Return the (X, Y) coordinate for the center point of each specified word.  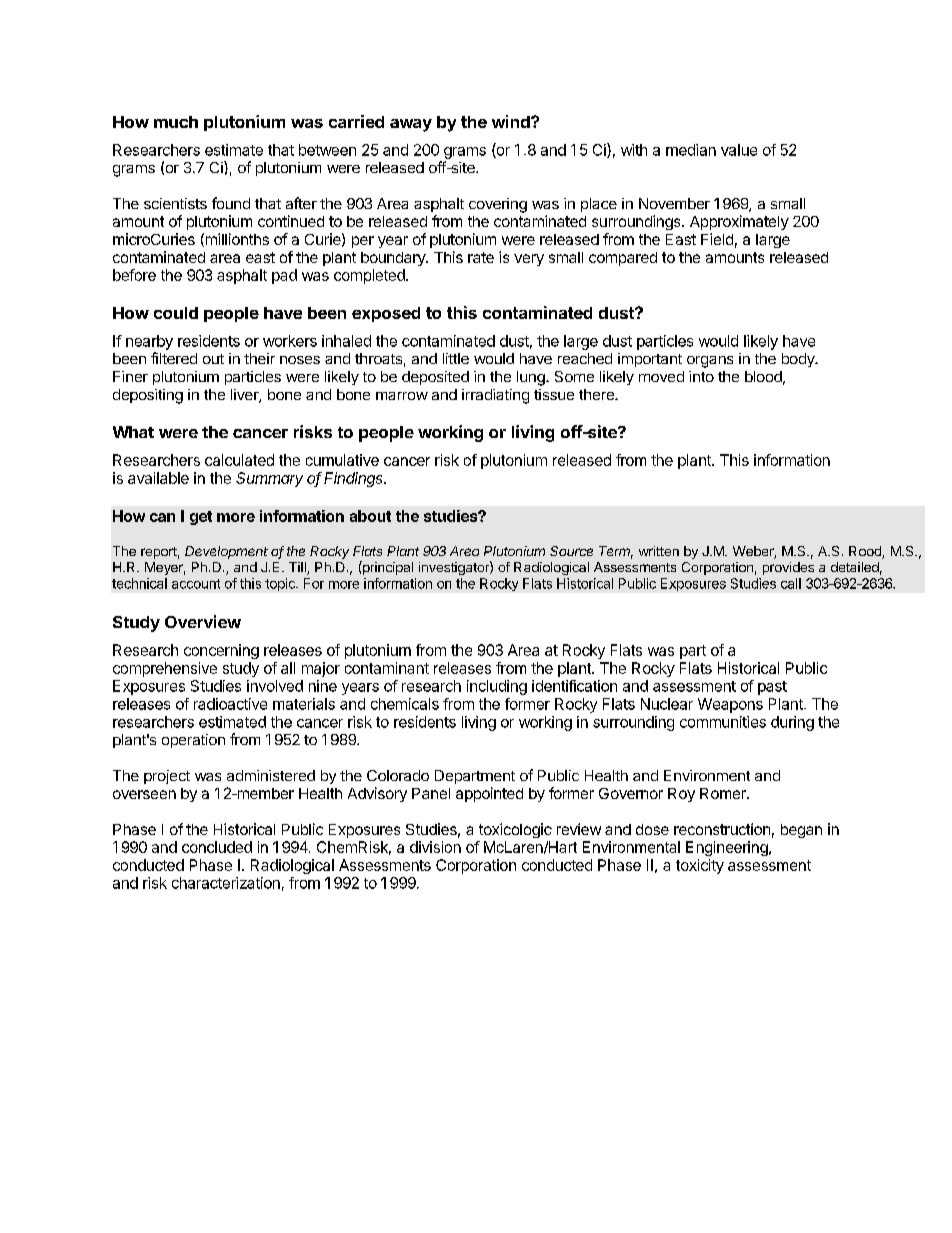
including (497, 687)
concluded (217, 847)
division (435, 847)
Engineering (728, 848)
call (791, 583)
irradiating (495, 396)
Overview (203, 621)
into (701, 376)
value (739, 150)
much (176, 122)
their (259, 358)
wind (512, 121)
